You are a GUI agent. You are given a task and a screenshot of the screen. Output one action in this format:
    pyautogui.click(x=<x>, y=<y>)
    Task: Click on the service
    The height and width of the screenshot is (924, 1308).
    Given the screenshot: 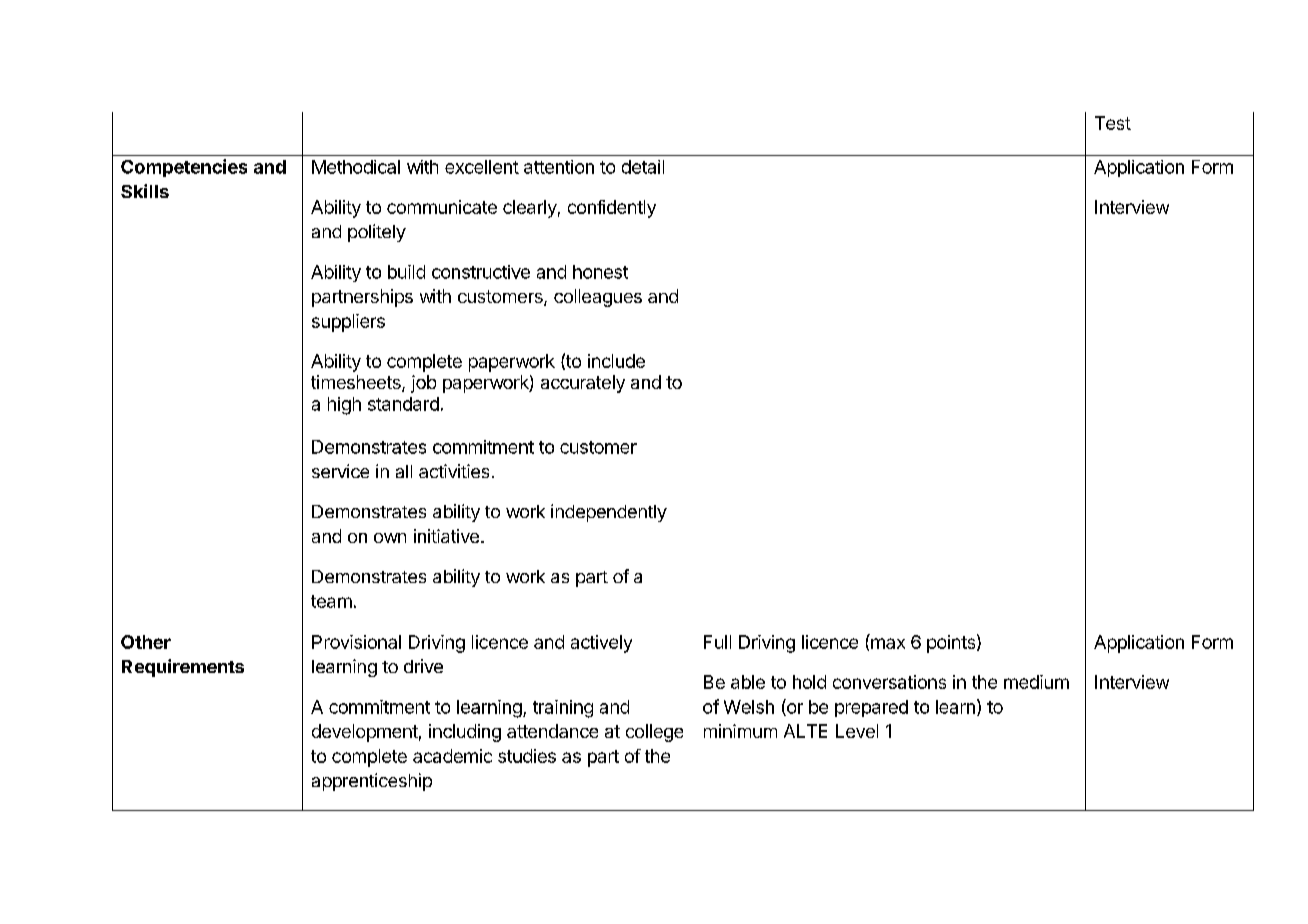 What is the action you would take?
    pyautogui.click(x=340, y=471)
